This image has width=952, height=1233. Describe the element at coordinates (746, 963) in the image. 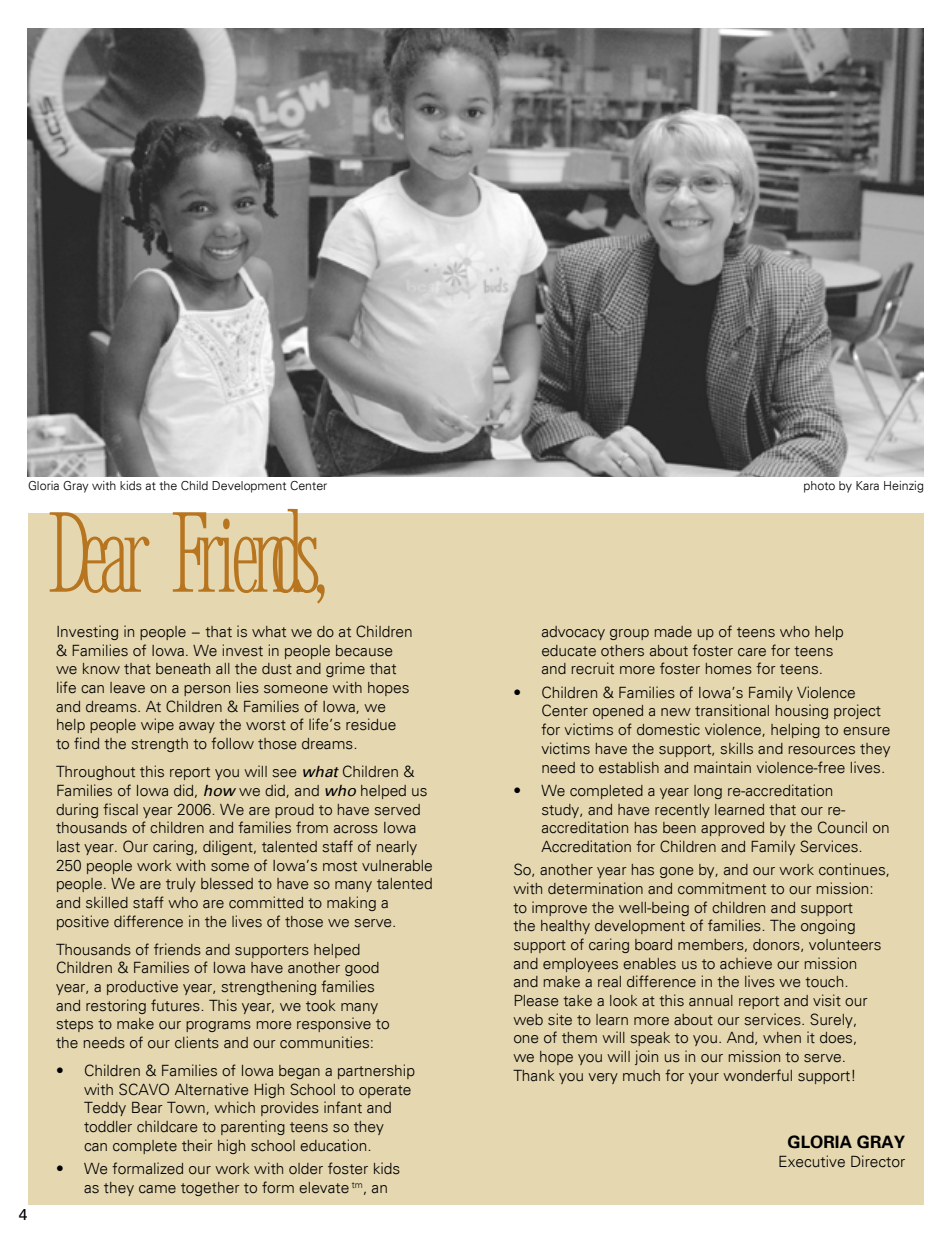

I see `achieve` at that location.
